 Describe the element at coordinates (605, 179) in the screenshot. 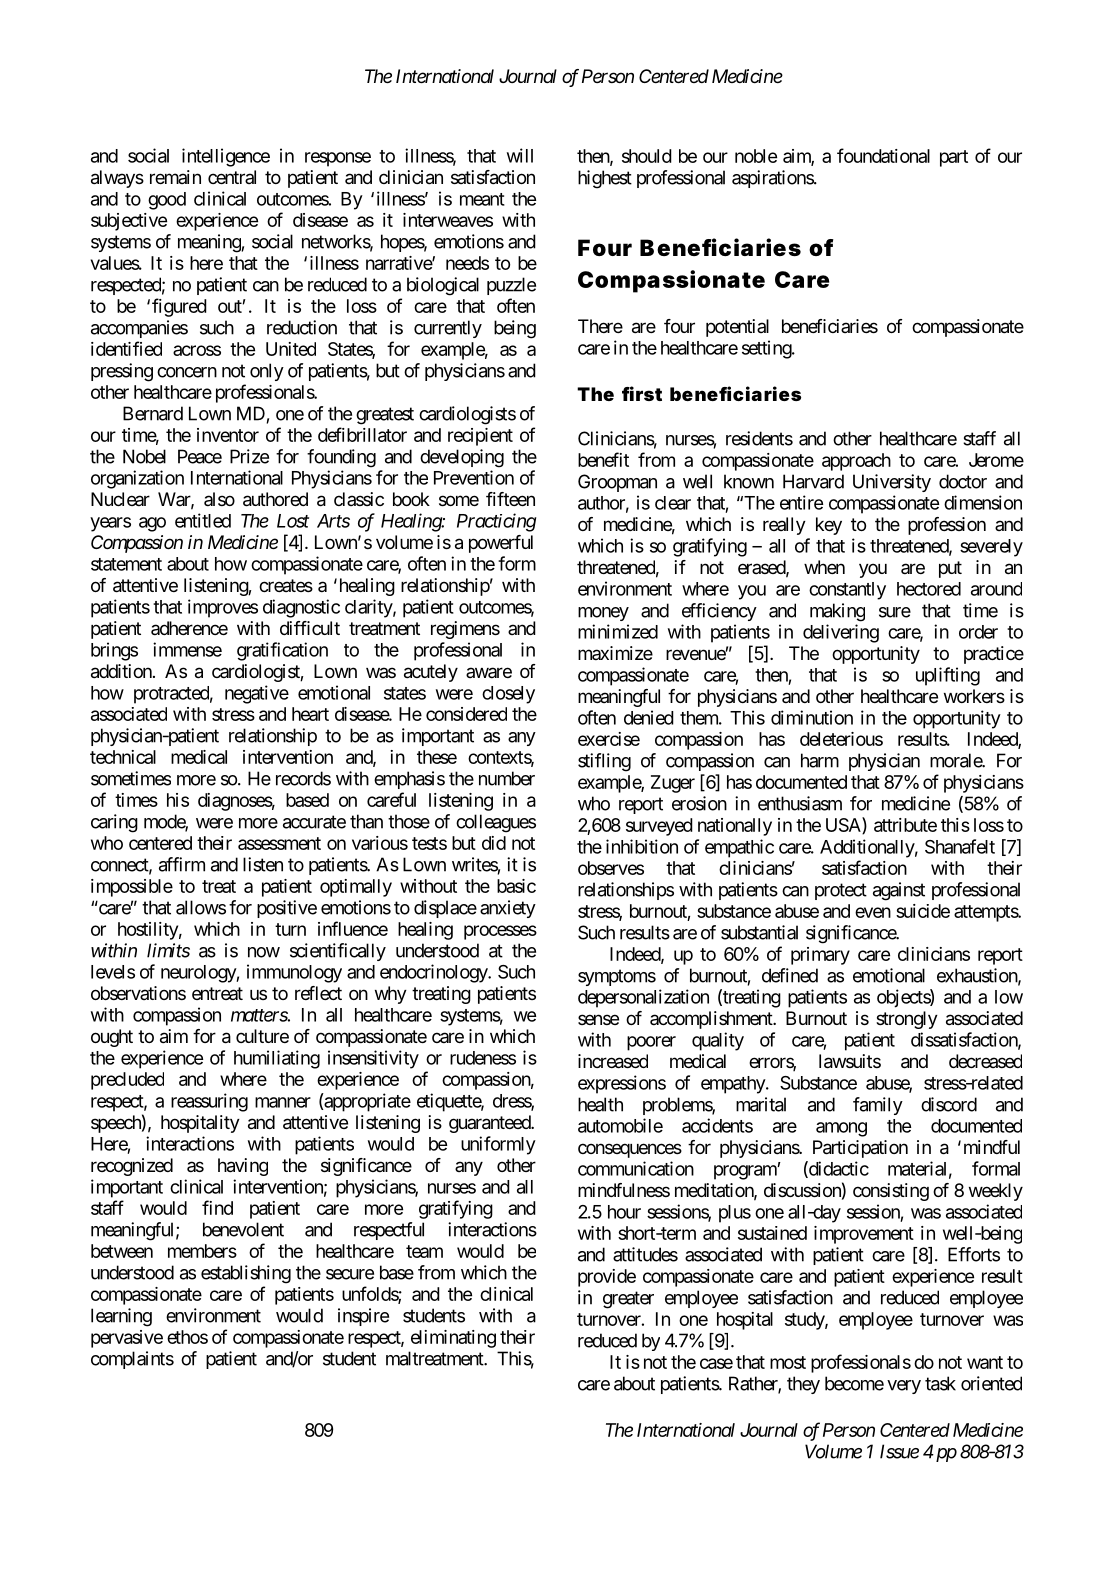

I see `highest` at that location.
